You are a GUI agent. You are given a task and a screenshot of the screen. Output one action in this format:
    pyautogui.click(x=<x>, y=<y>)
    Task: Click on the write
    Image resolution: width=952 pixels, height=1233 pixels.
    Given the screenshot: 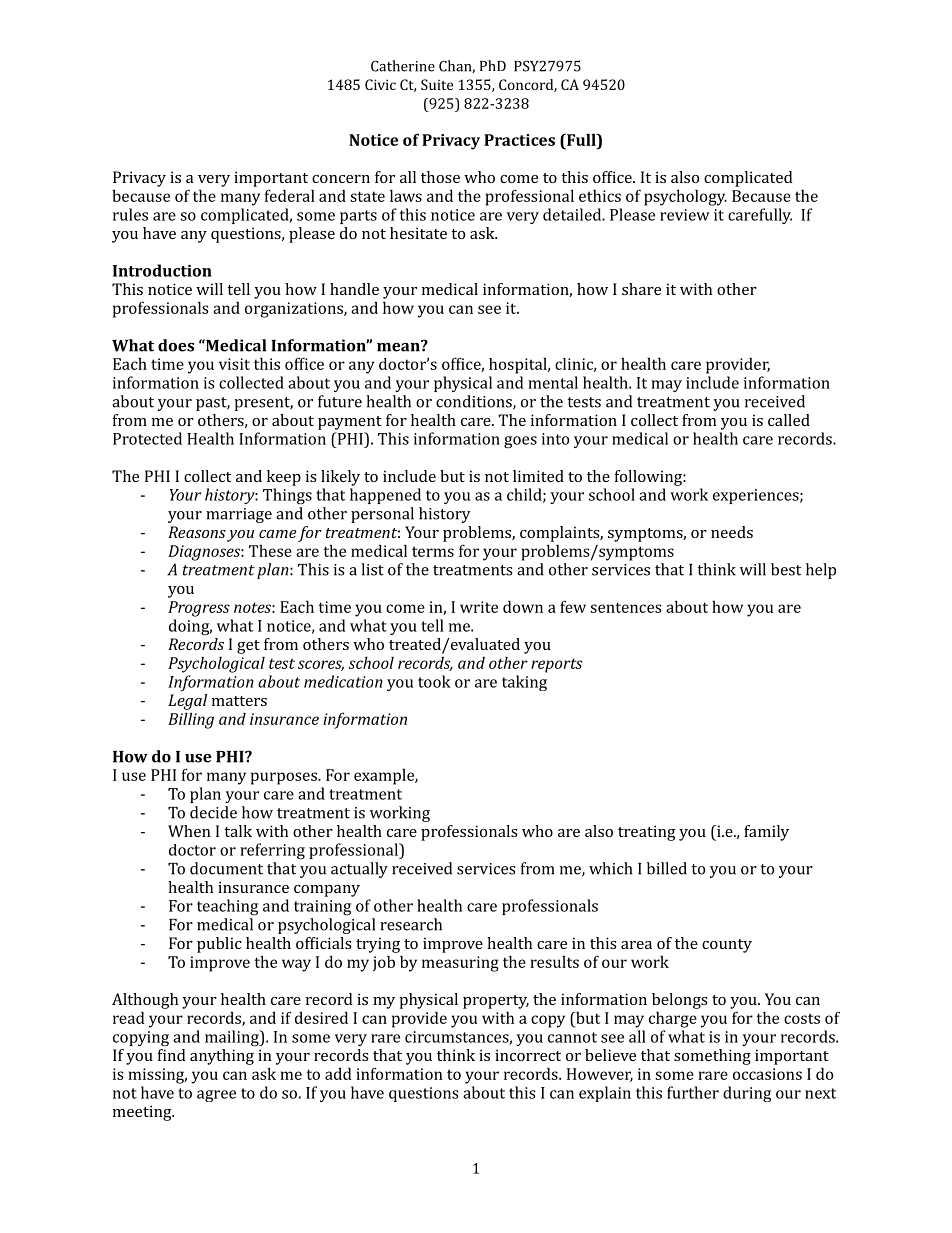 What is the action you would take?
    pyautogui.click(x=479, y=607)
